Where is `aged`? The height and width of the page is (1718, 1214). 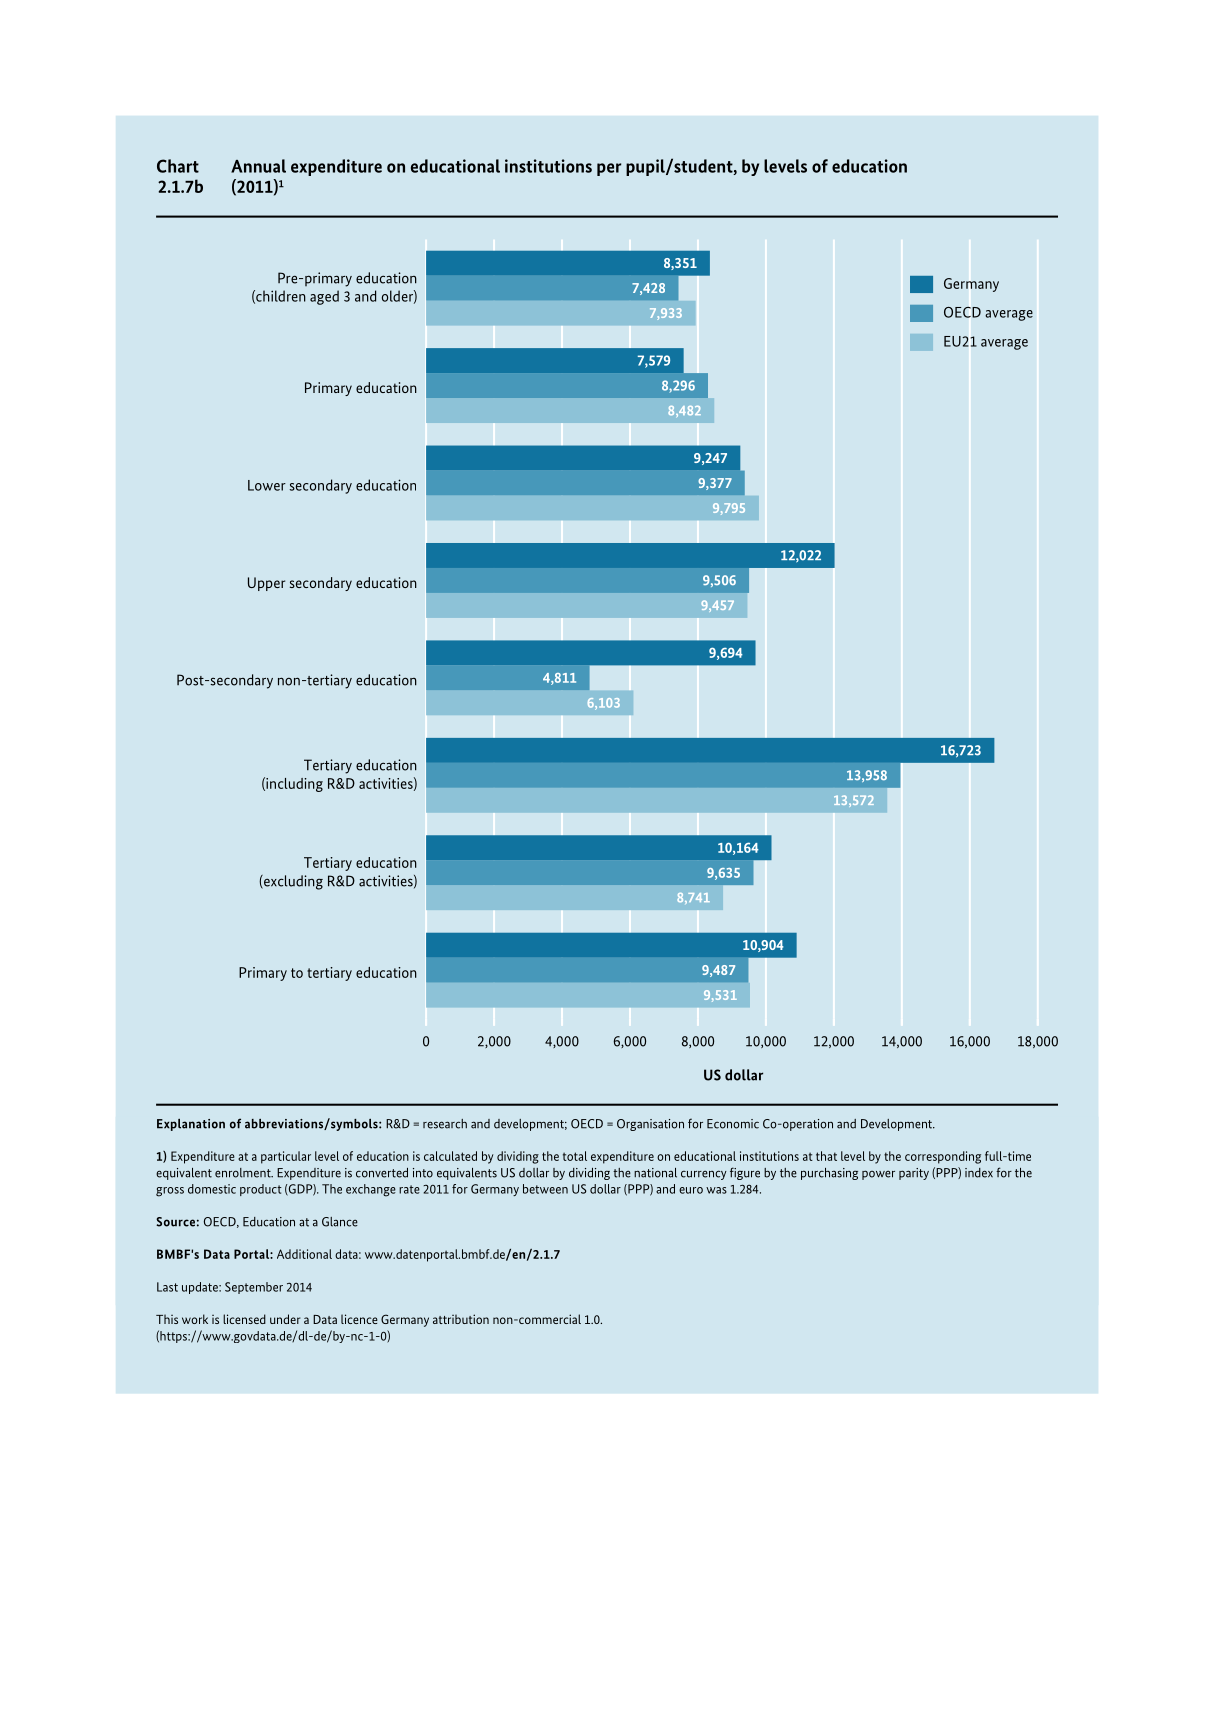
aged is located at coordinates (324, 297).
